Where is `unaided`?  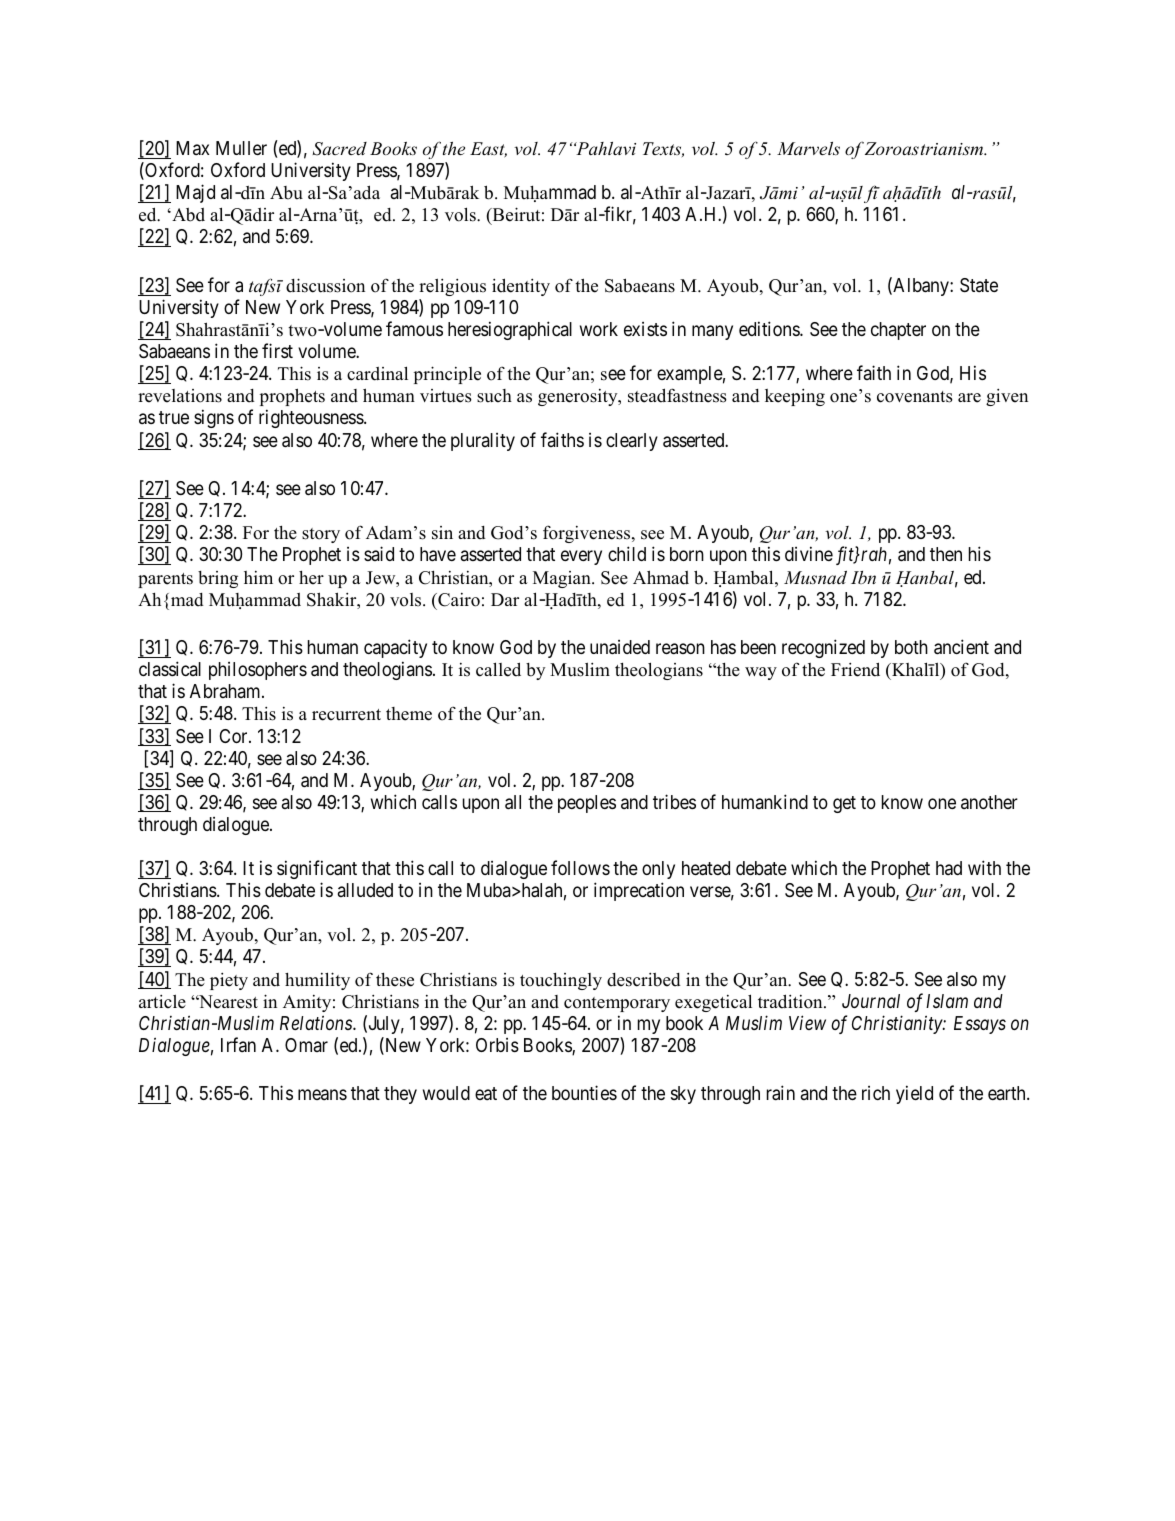
unaided is located at coordinates (620, 647).
